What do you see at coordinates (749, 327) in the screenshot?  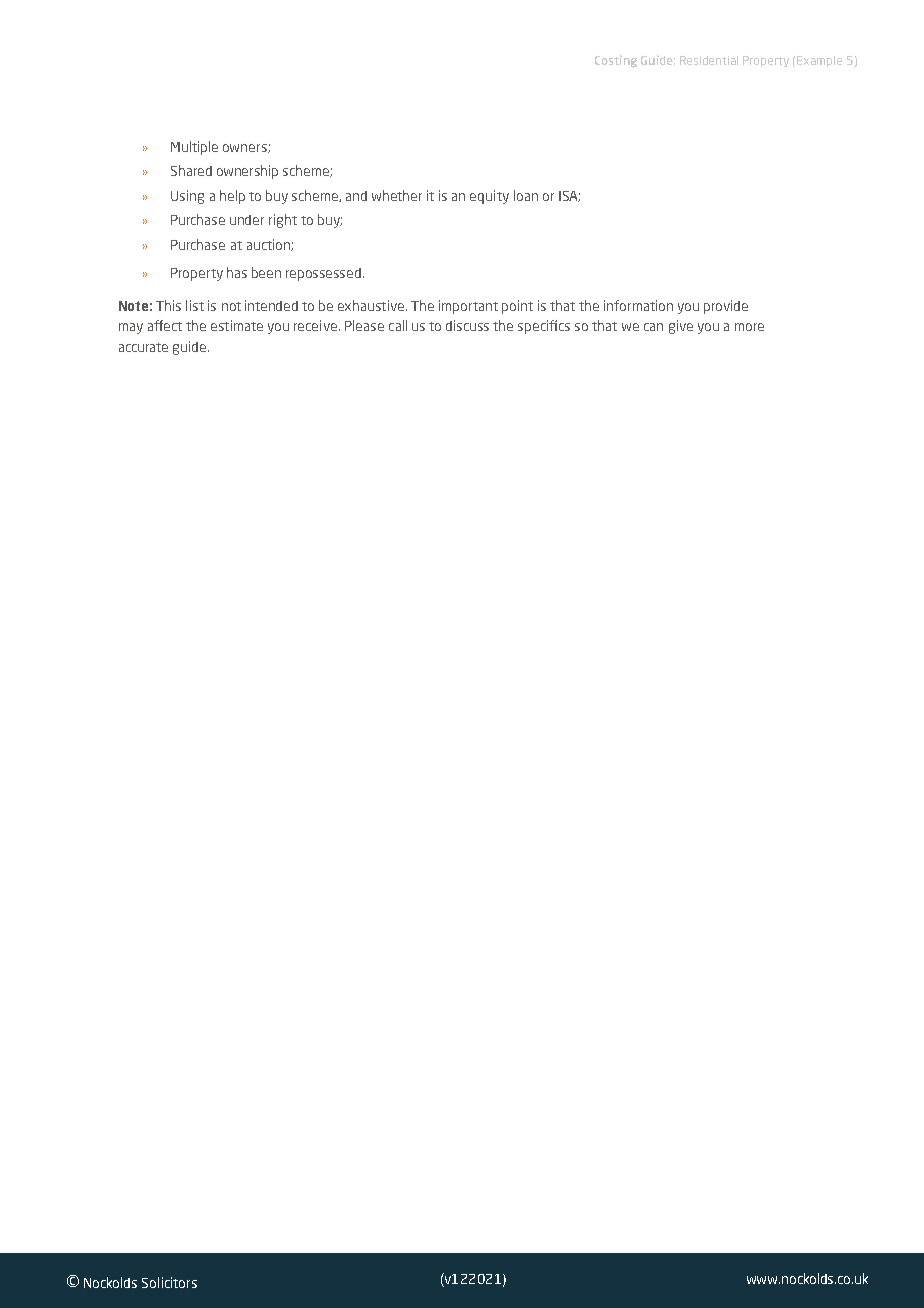 I see `more` at bounding box center [749, 327].
